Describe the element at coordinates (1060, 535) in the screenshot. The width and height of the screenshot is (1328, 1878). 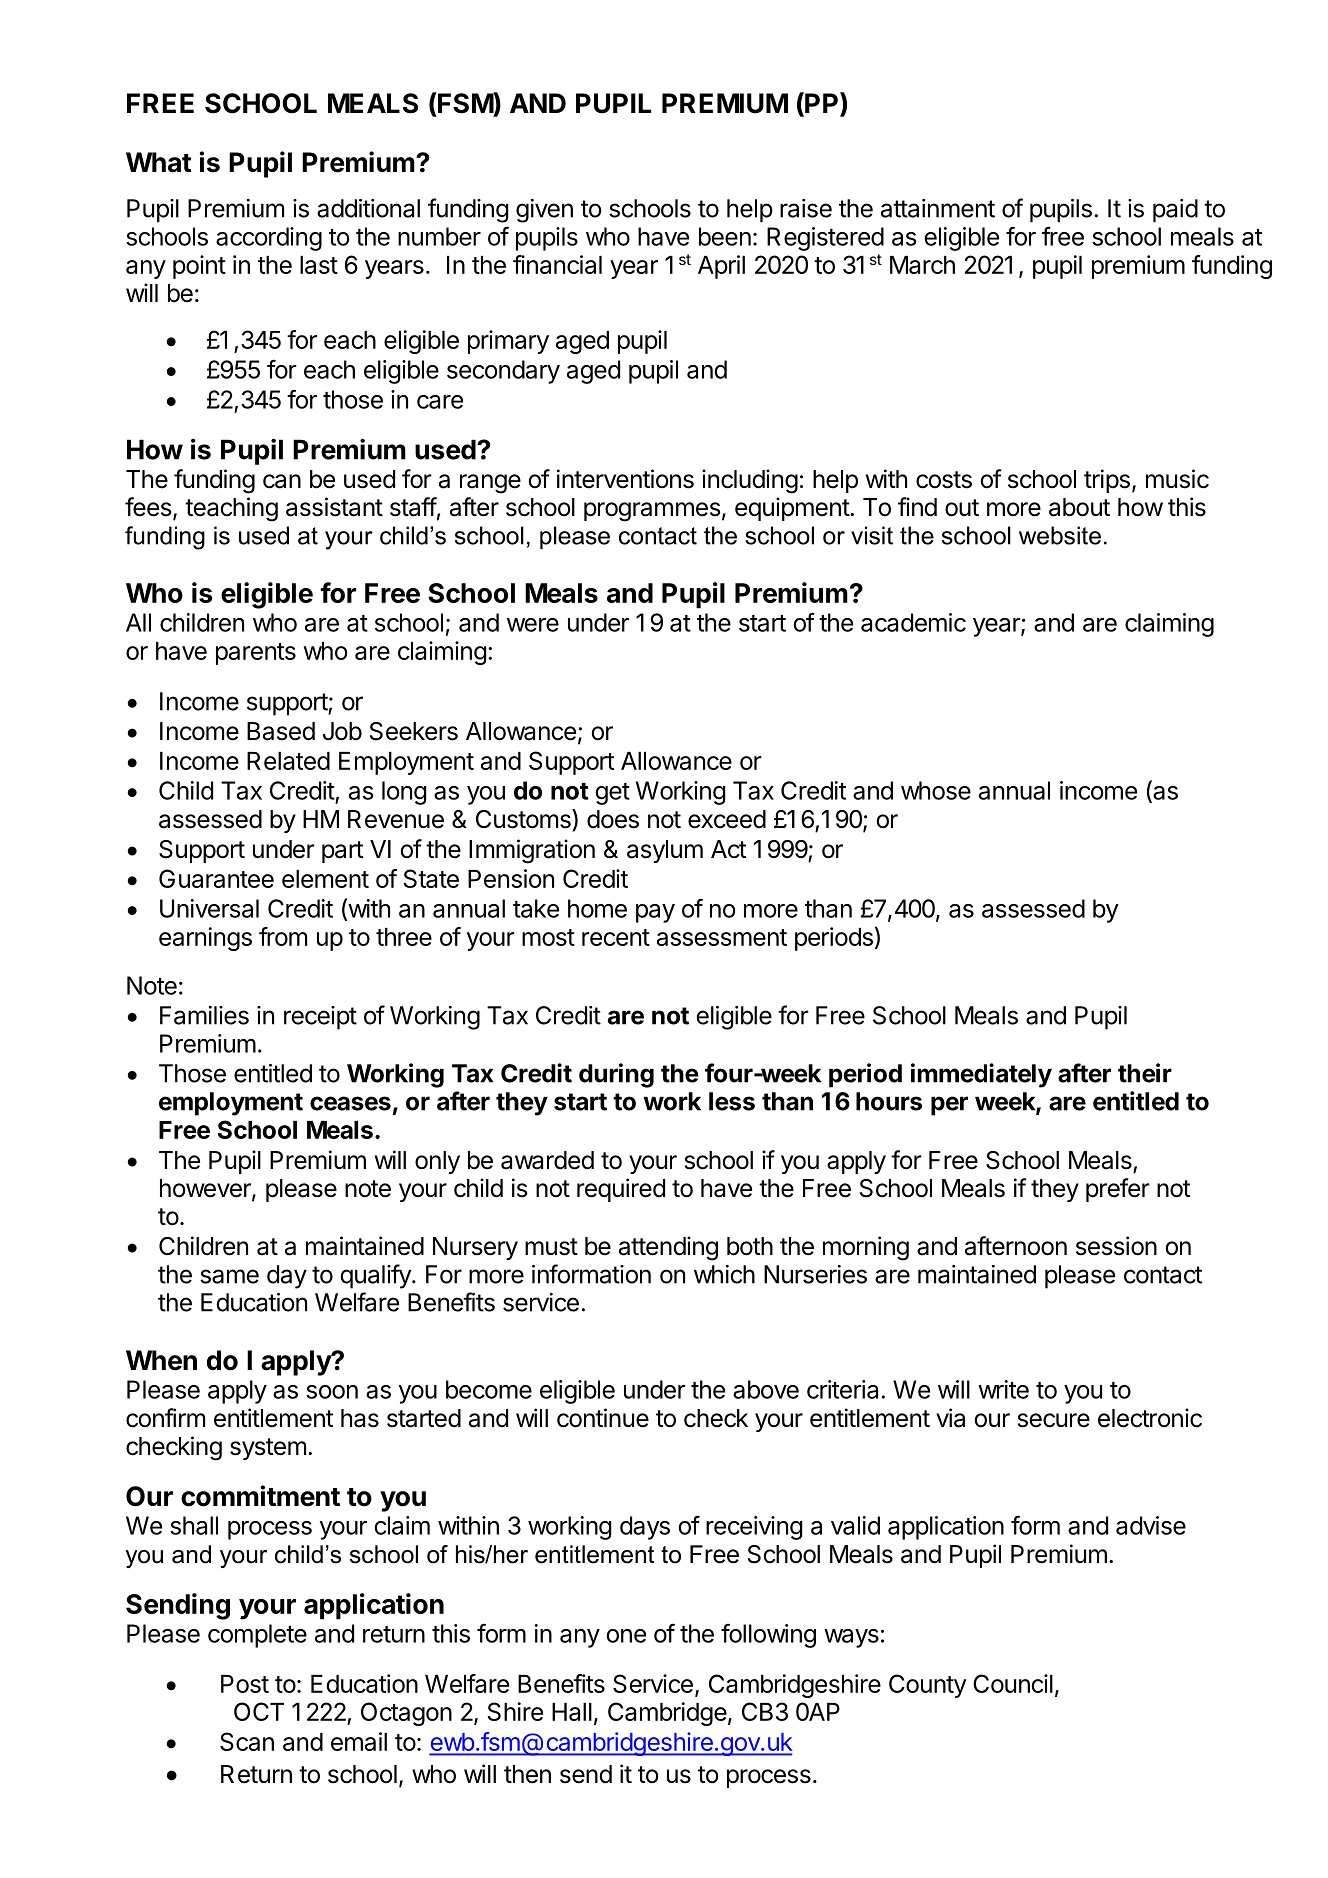
I see `website` at that location.
